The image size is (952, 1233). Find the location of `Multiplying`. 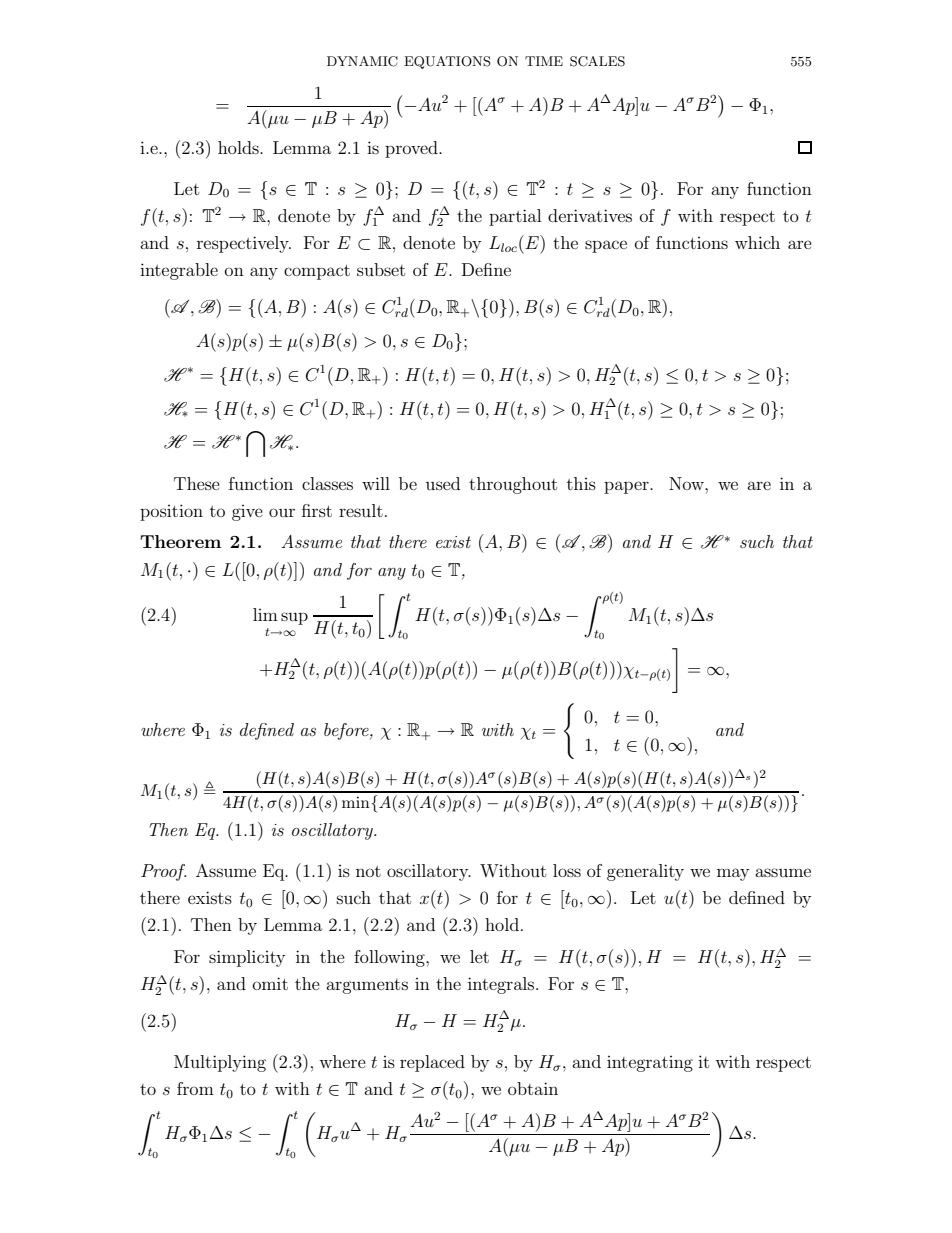

Multiplying is located at coordinates (220, 1063).
